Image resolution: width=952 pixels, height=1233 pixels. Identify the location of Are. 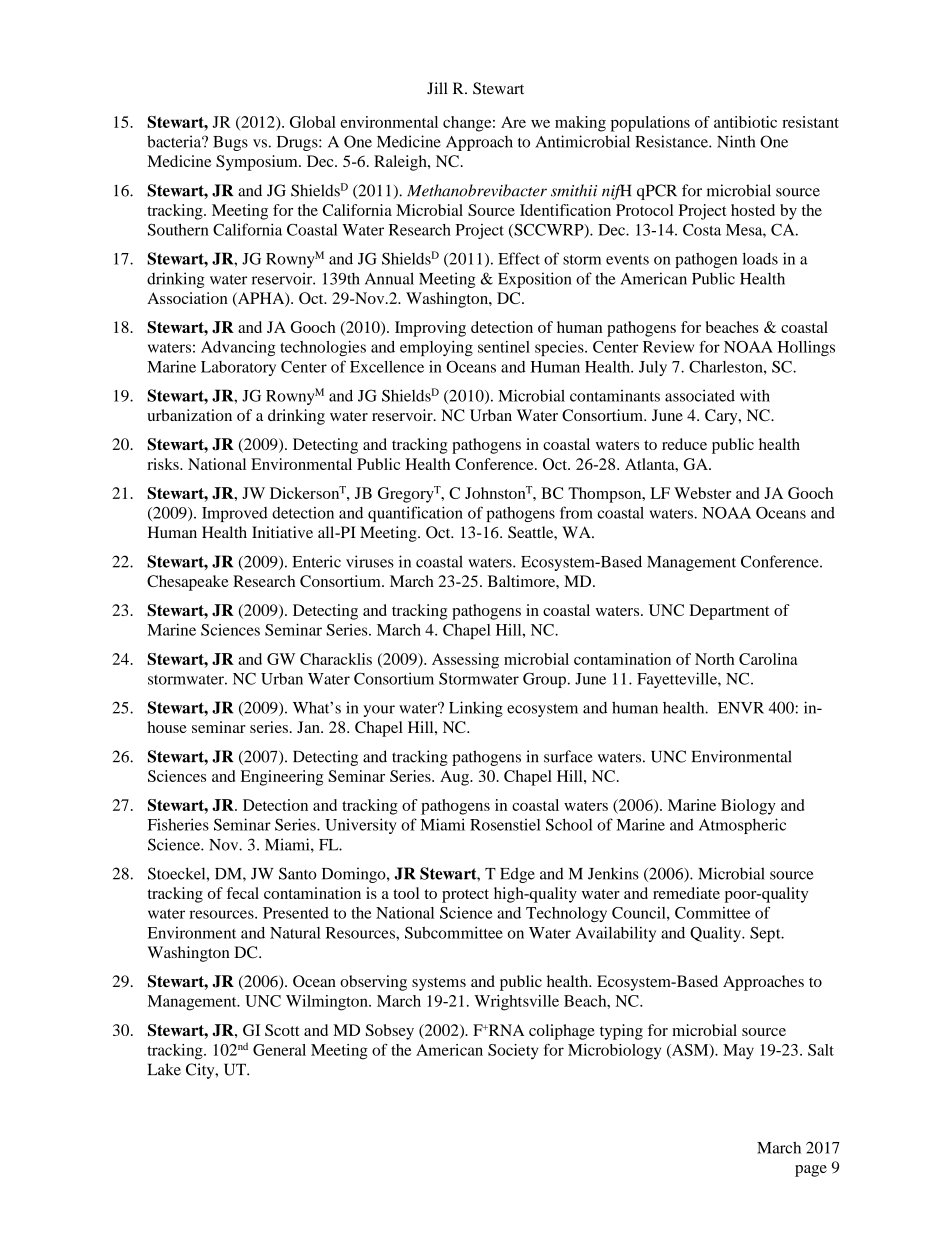
(513, 122).
